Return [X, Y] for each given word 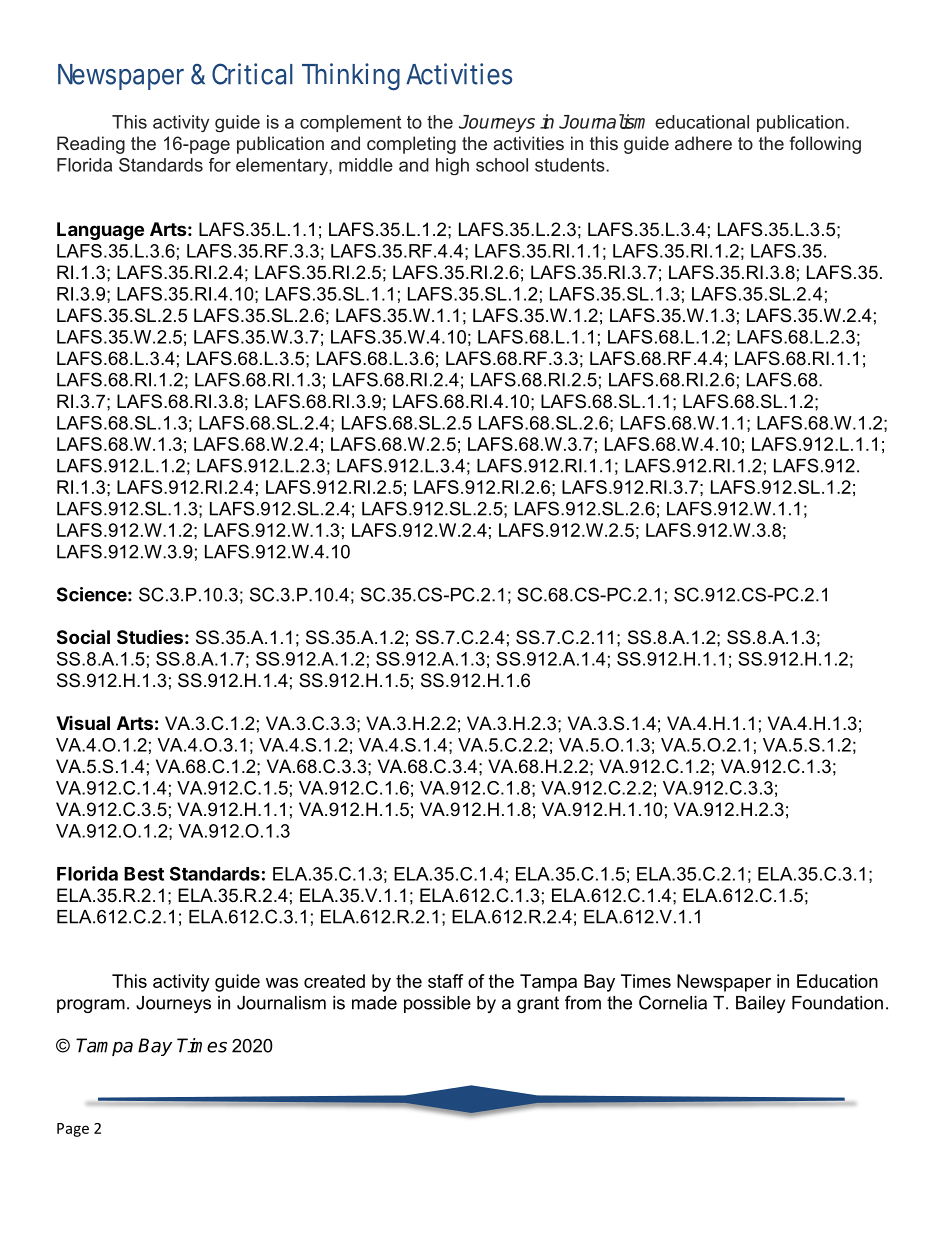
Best [144, 874]
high [452, 166]
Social [83, 636]
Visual [83, 723]
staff [445, 981]
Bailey [760, 1004]
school [502, 165]
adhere [703, 143]
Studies [150, 636]
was [282, 983]
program [91, 1006]
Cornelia [673, 1002]
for [220, 165]
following [825, 145]
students [571, 165]
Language [100, 231]
